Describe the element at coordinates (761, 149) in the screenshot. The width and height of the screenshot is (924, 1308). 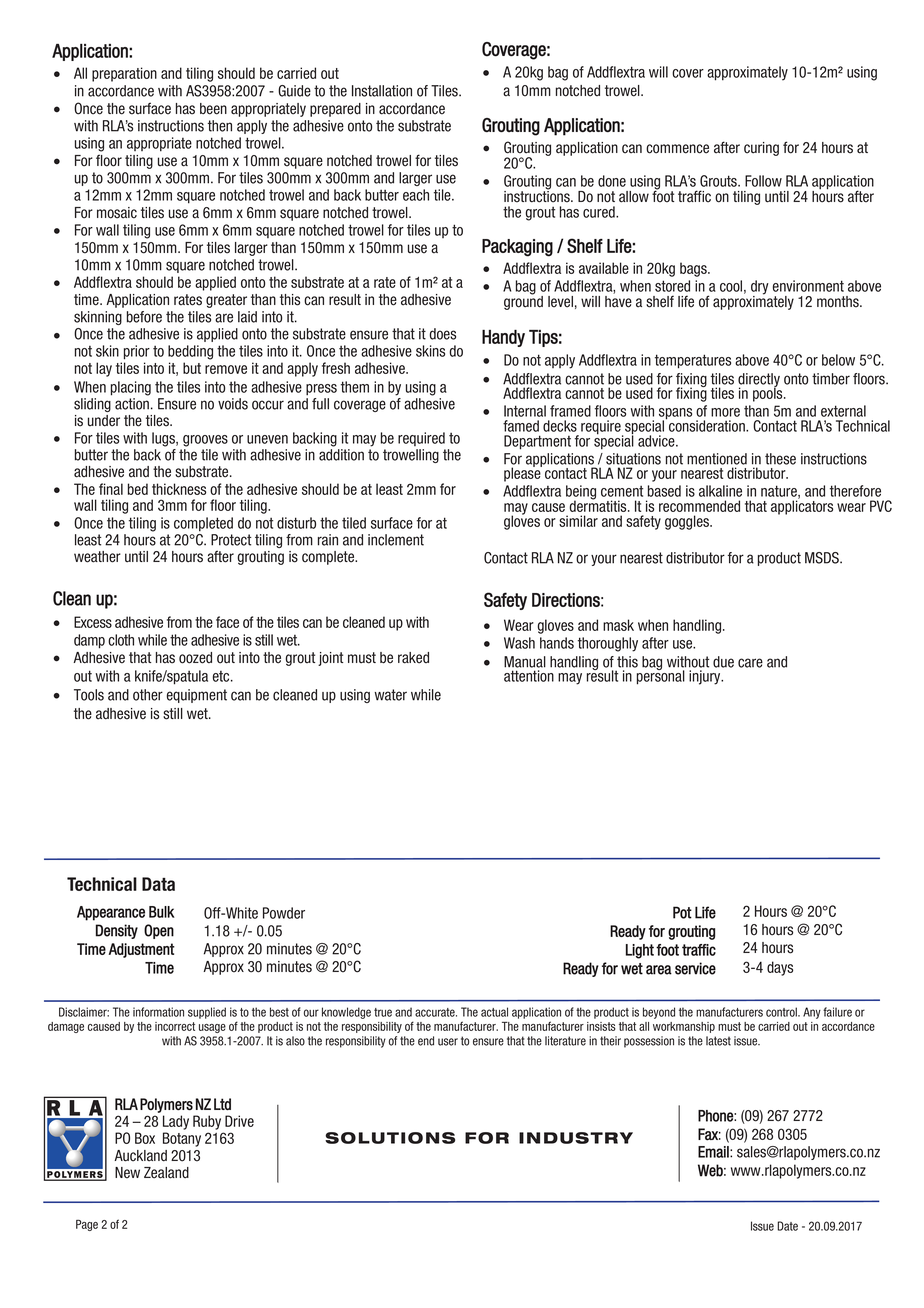
I see `curing` at that location.
